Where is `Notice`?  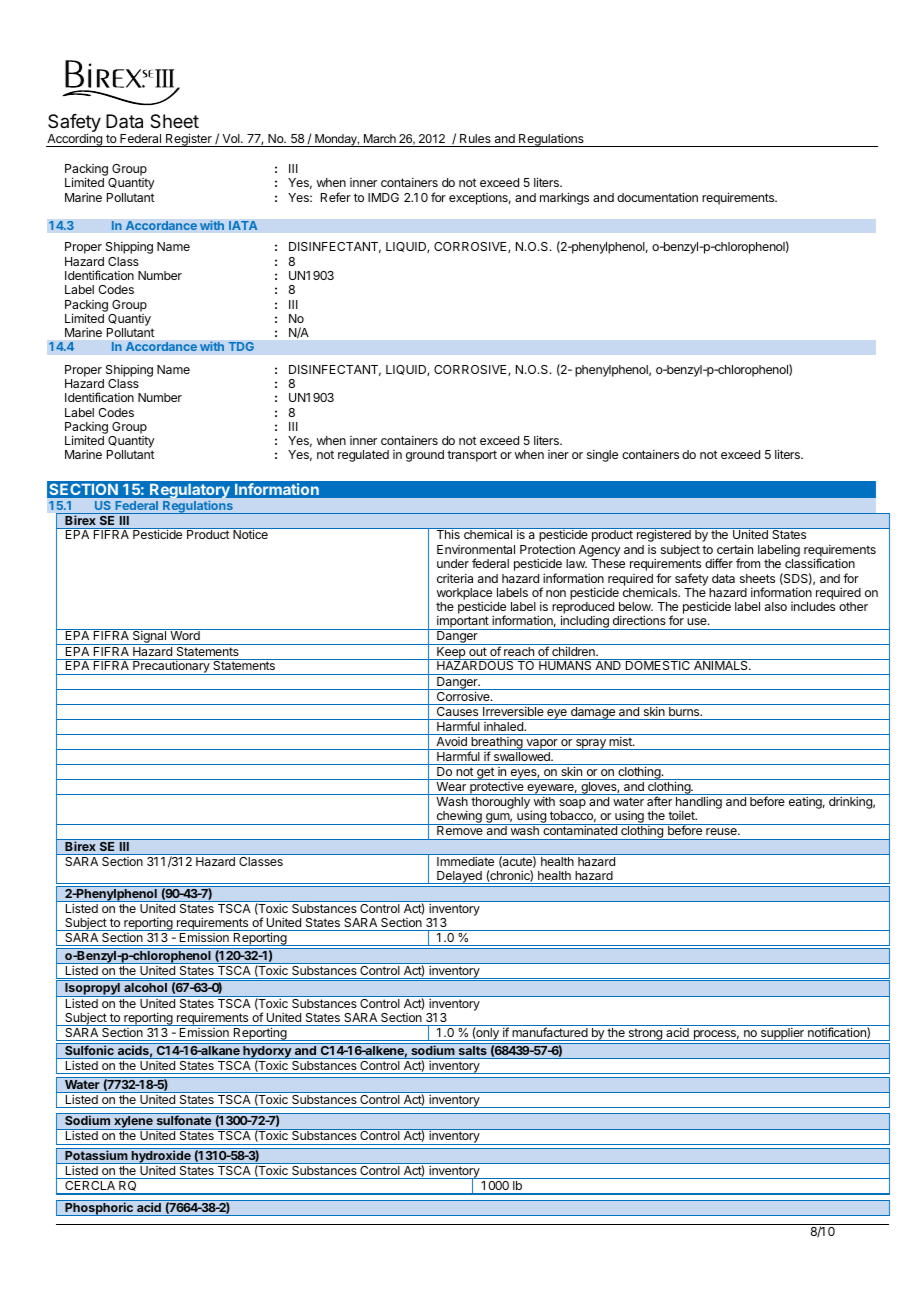
Notice is located at coordinates (250, 534).
